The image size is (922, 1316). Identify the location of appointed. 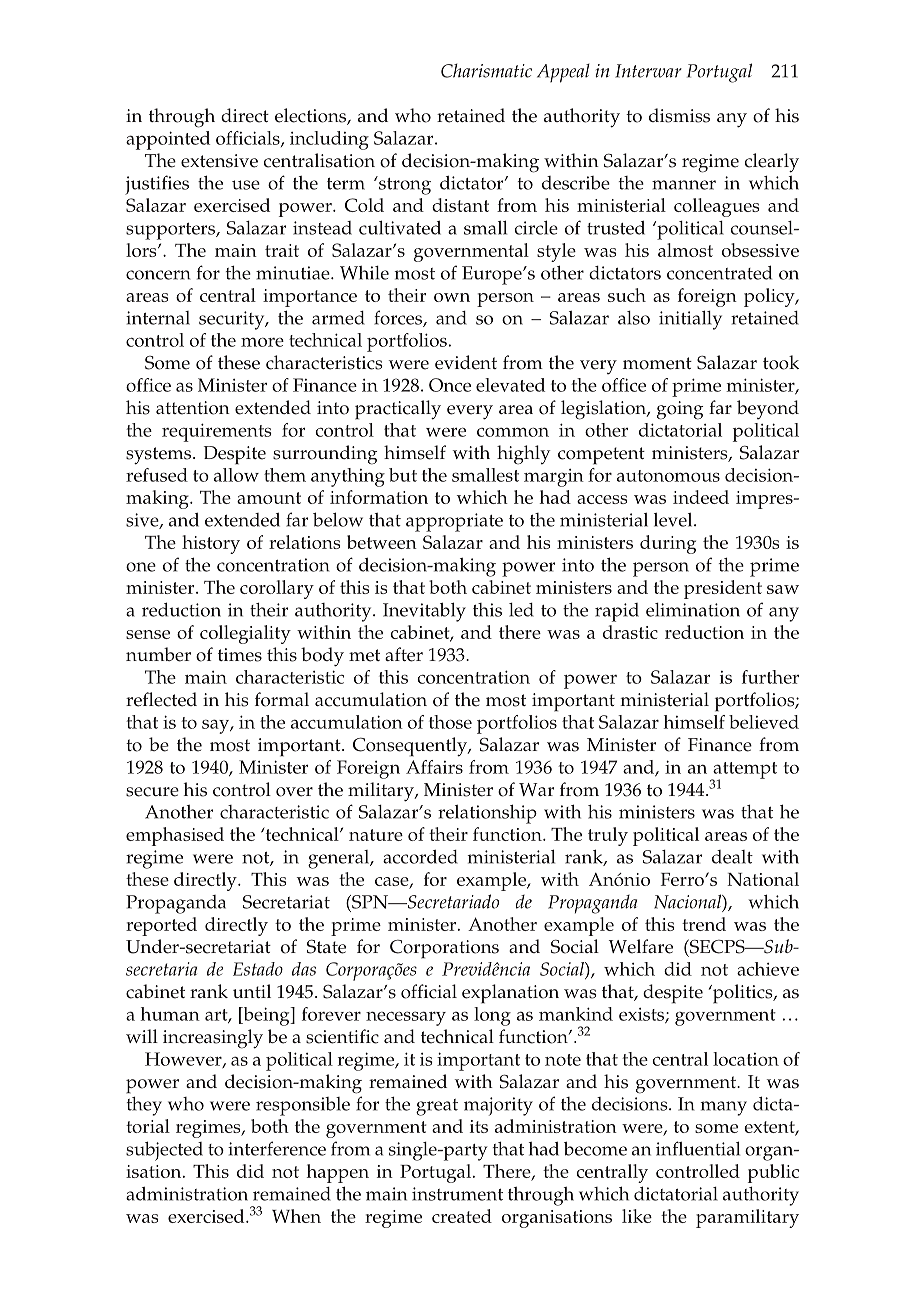
(168, 140).
